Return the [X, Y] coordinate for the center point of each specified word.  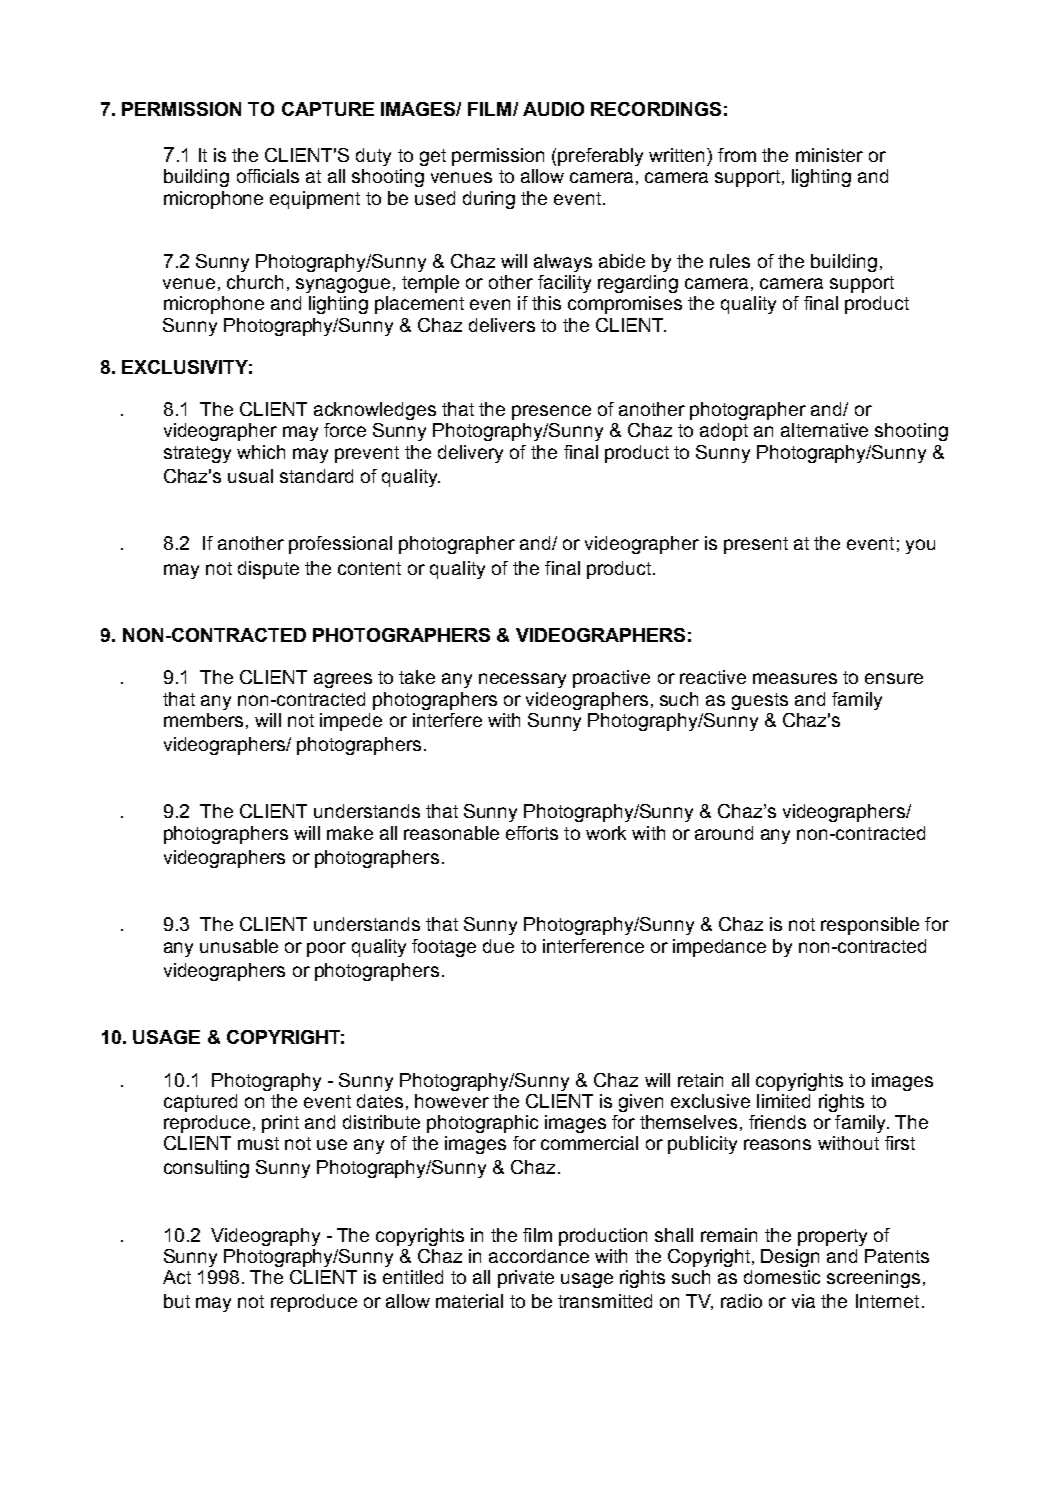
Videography [265, 1237]
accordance [539, 1256]
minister [829, 155]
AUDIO [553, 109]
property [832, 1237]
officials [268, 176]
